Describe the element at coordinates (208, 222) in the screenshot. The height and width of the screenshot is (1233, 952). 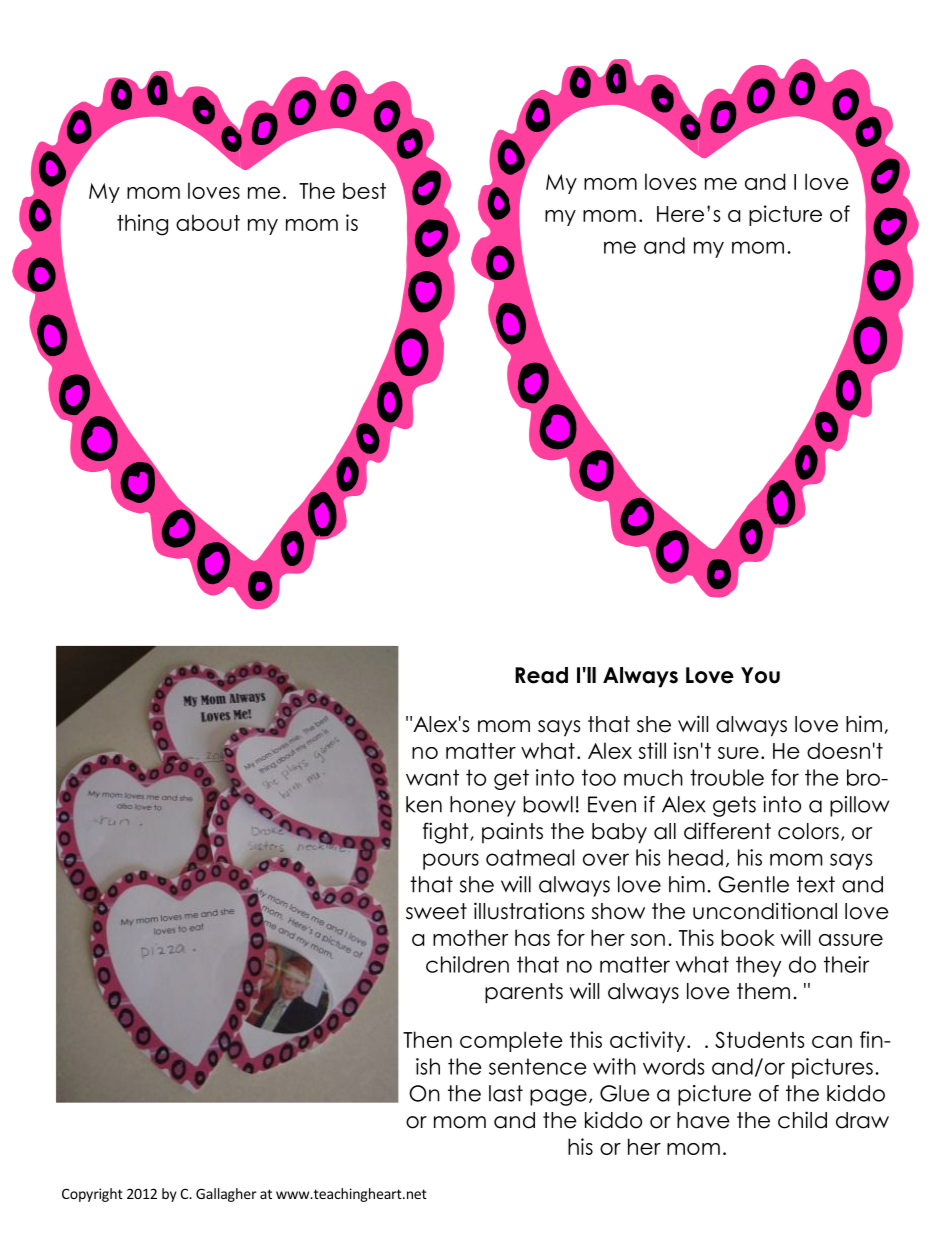
I see `about` at that location.
